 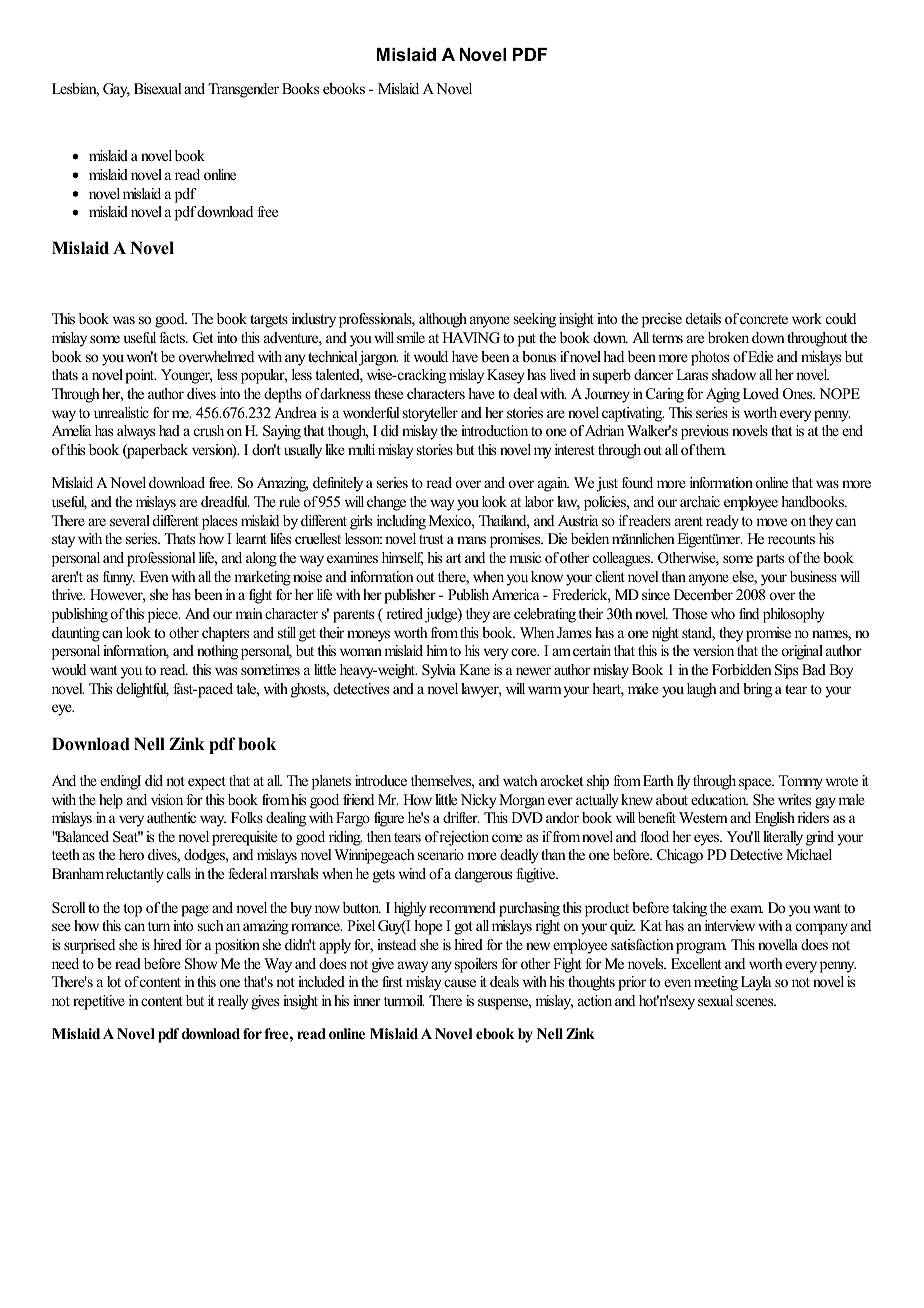 What do you see at coordinates (476, 965) in the image?
I see `spoilers` at bounding box center [476, 965].
